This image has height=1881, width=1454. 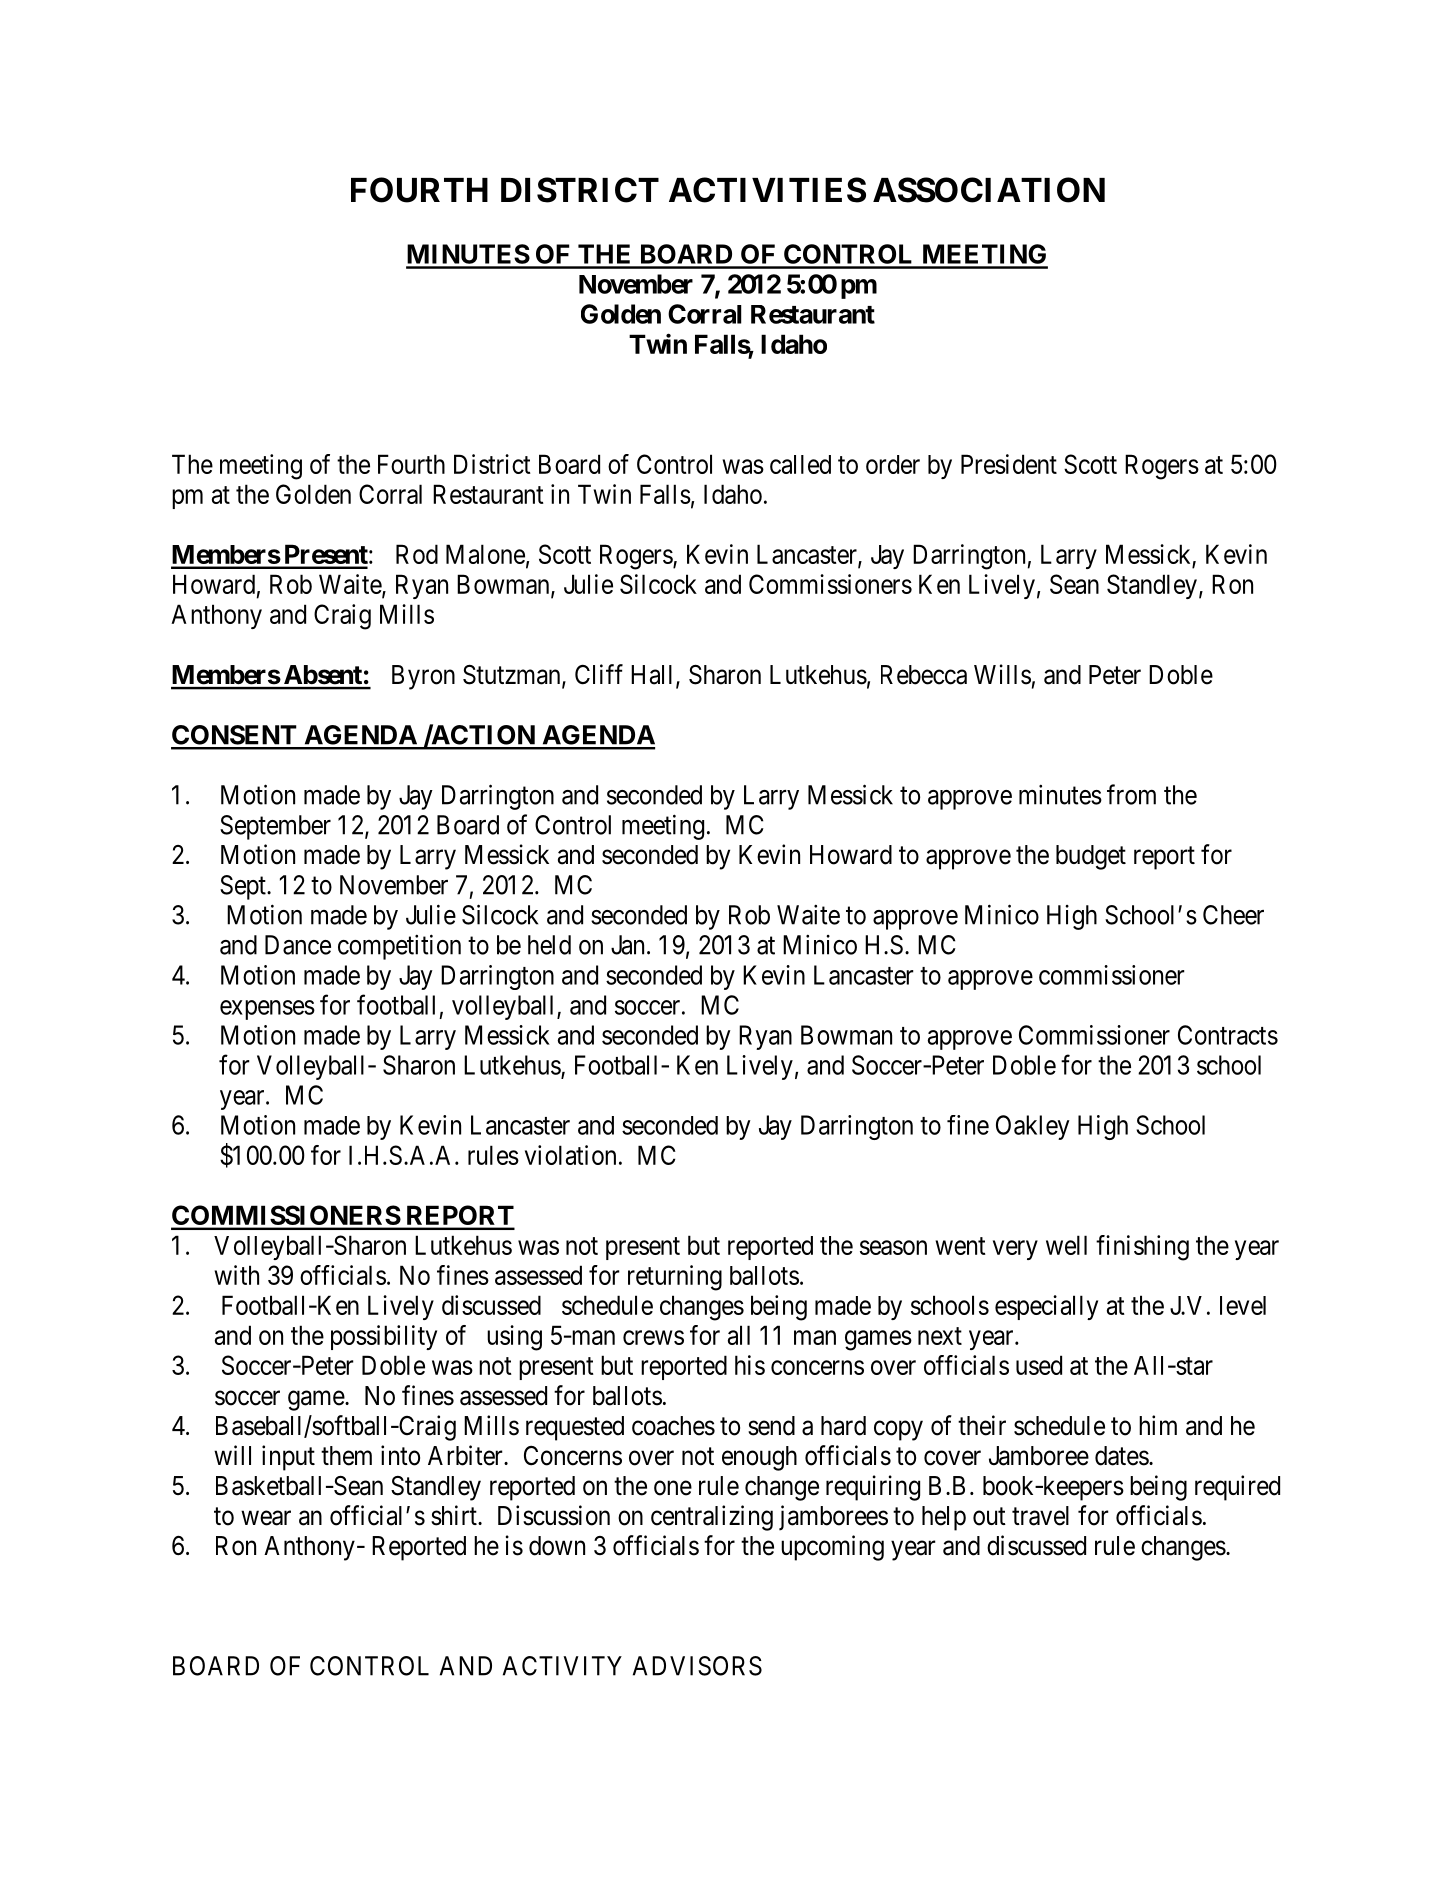 What do you see at coordinates (627, 945) in the image?
I see `Jan` at bounding box center [627, 945].
